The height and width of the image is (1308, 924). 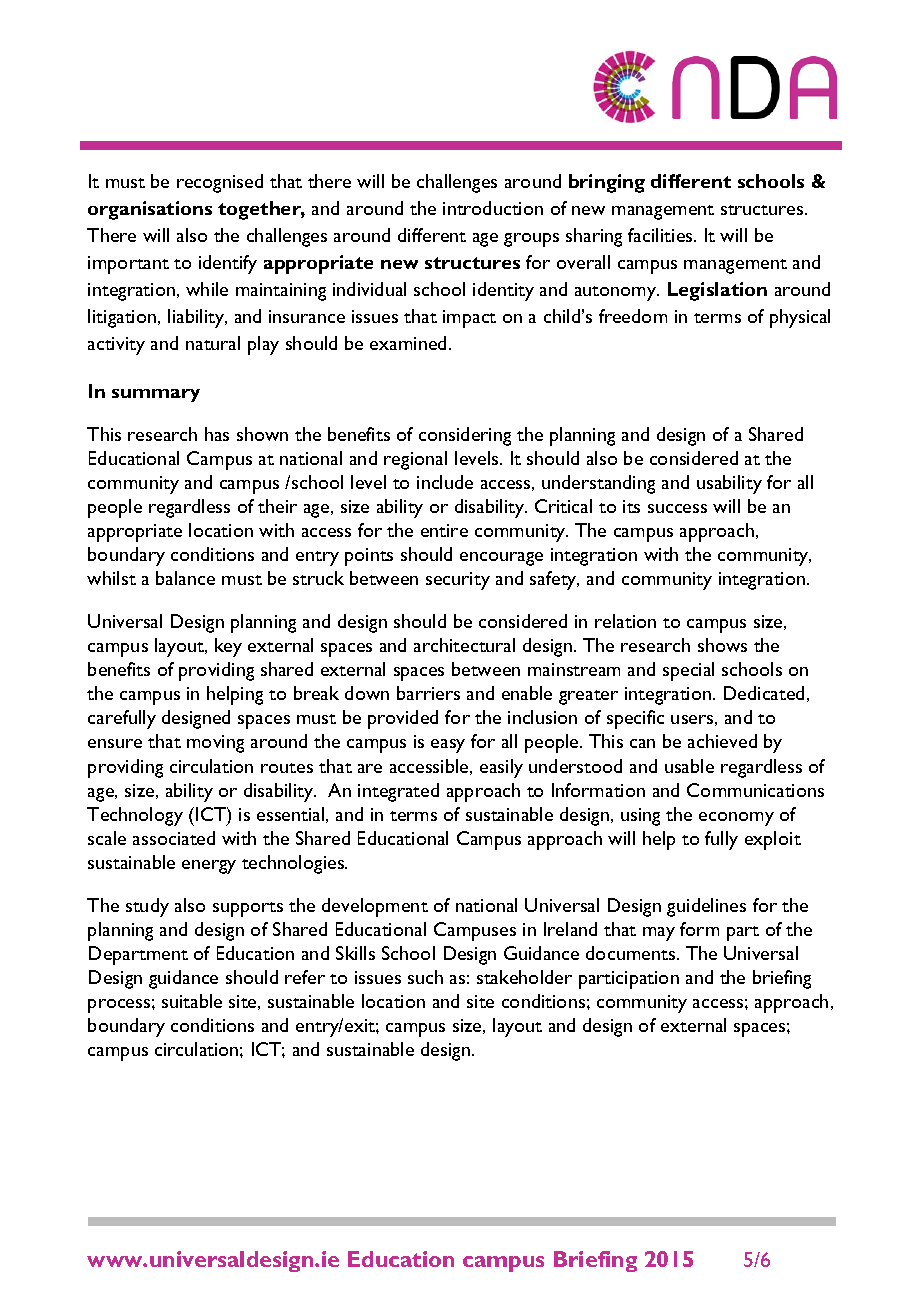 I want to click on achieved, so click(x=722, y=741).
